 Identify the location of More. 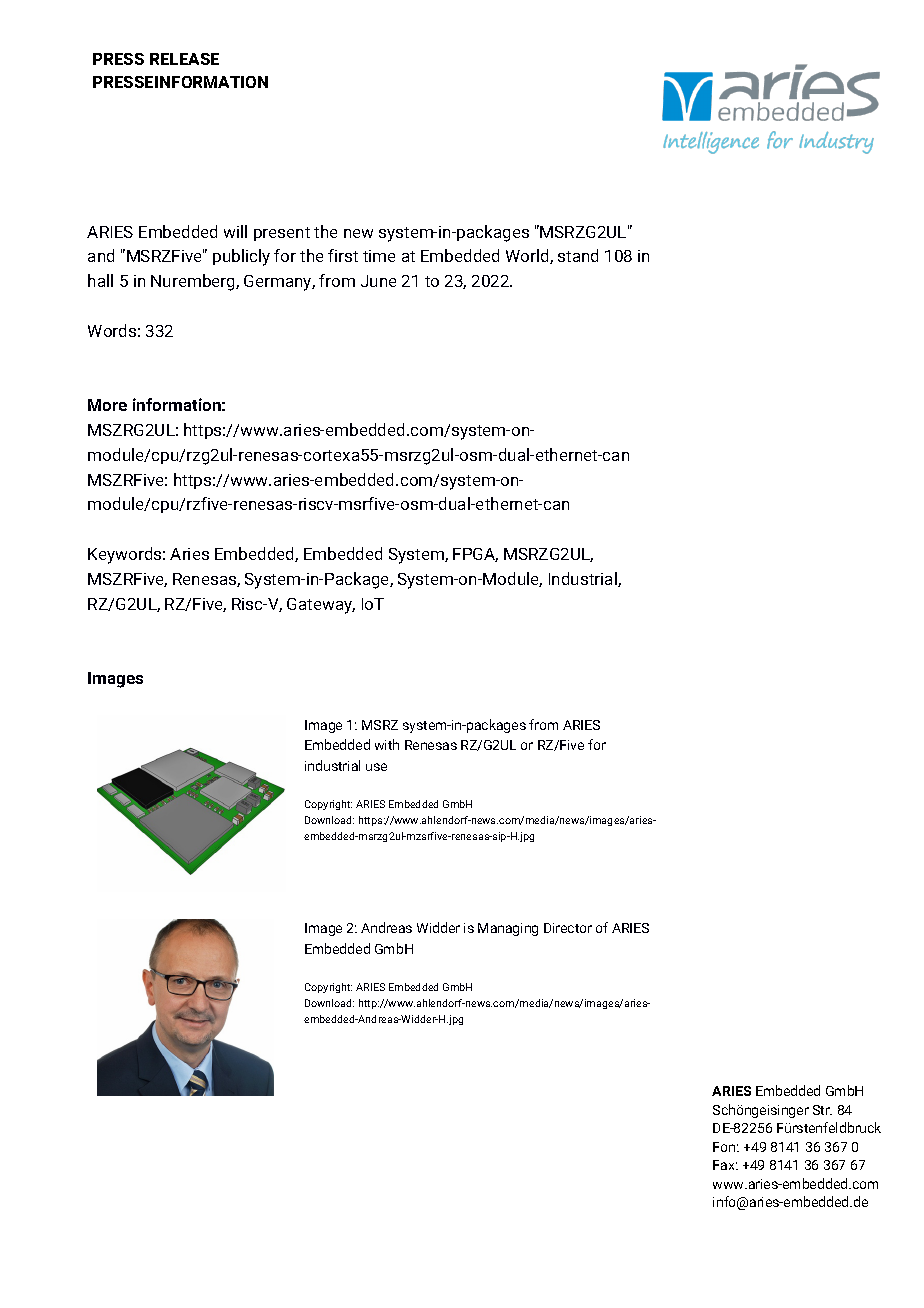
(107, 405).
